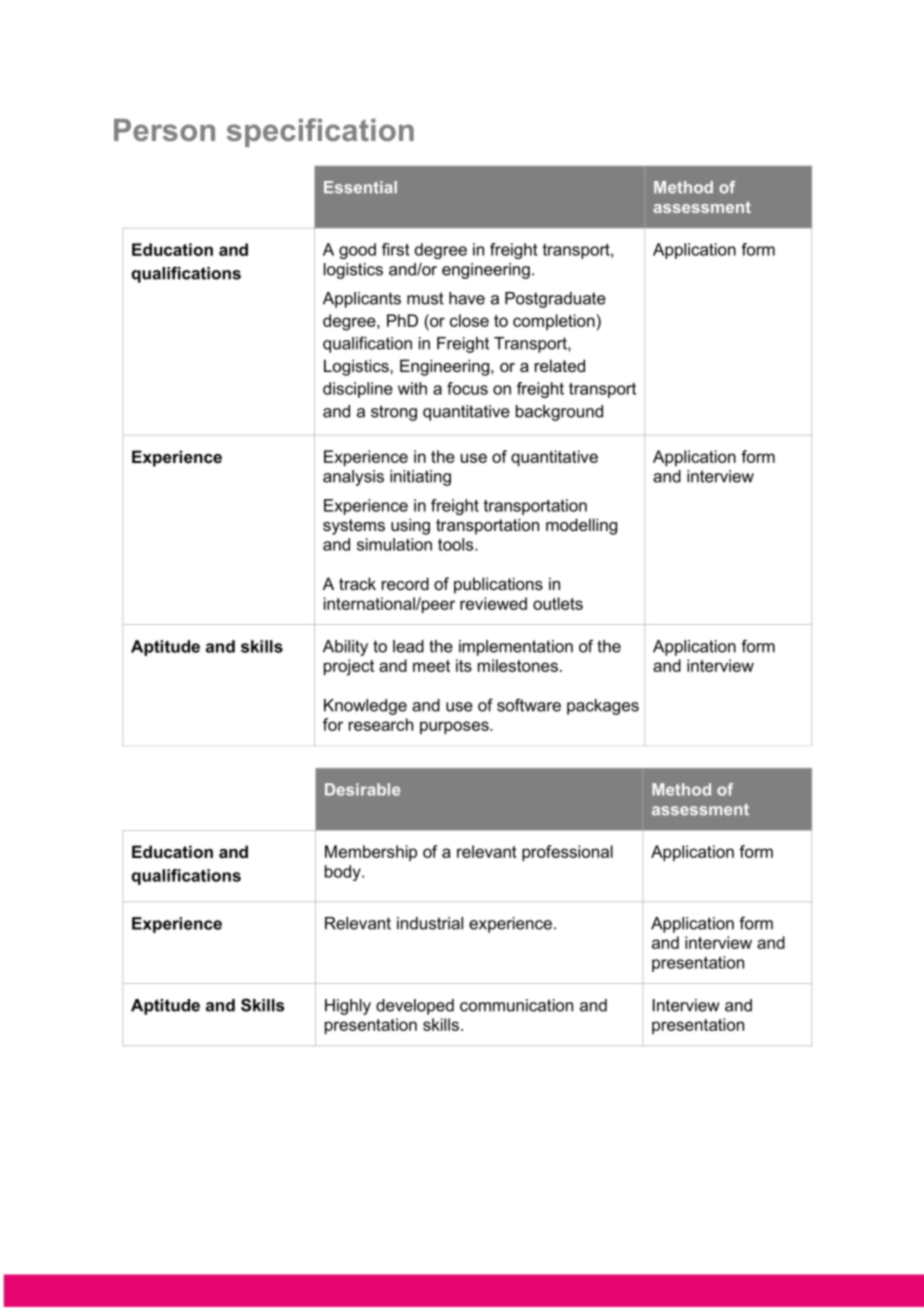 Image resolution: width=924 pixels, height=1309 pixels. Describe the element at coordinates (360, 187) in the screenshot. I see `Essential` at that location.
